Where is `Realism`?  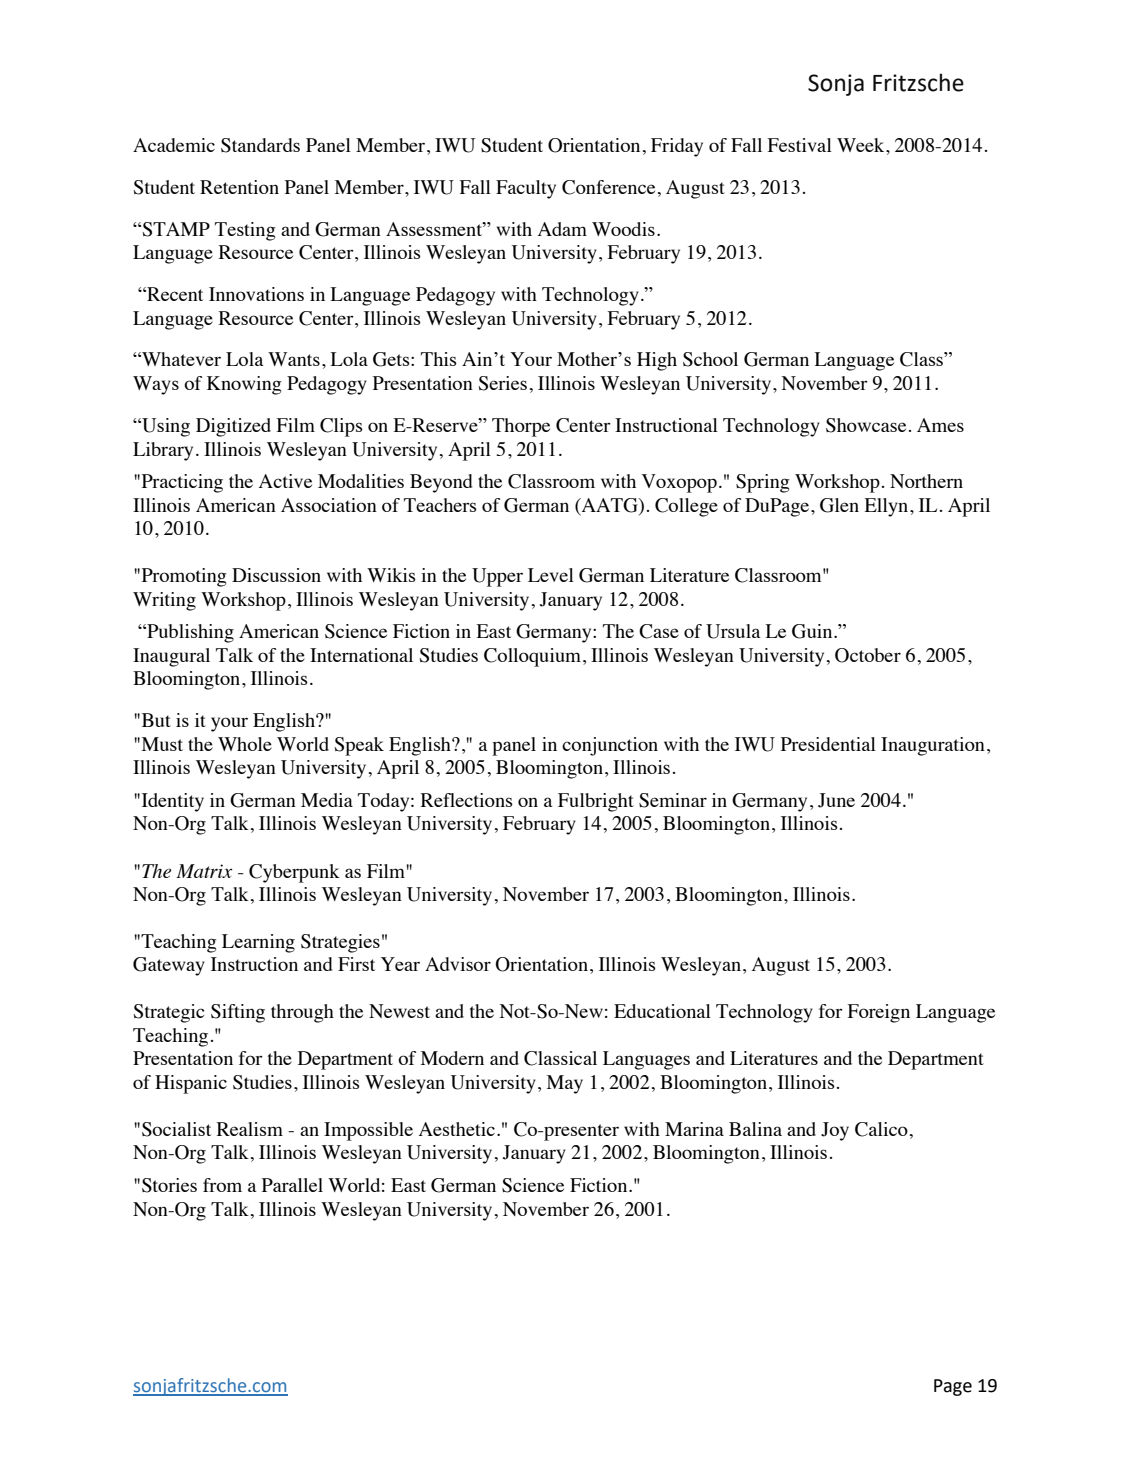 Realism is located at coordinates (249, 1129).
